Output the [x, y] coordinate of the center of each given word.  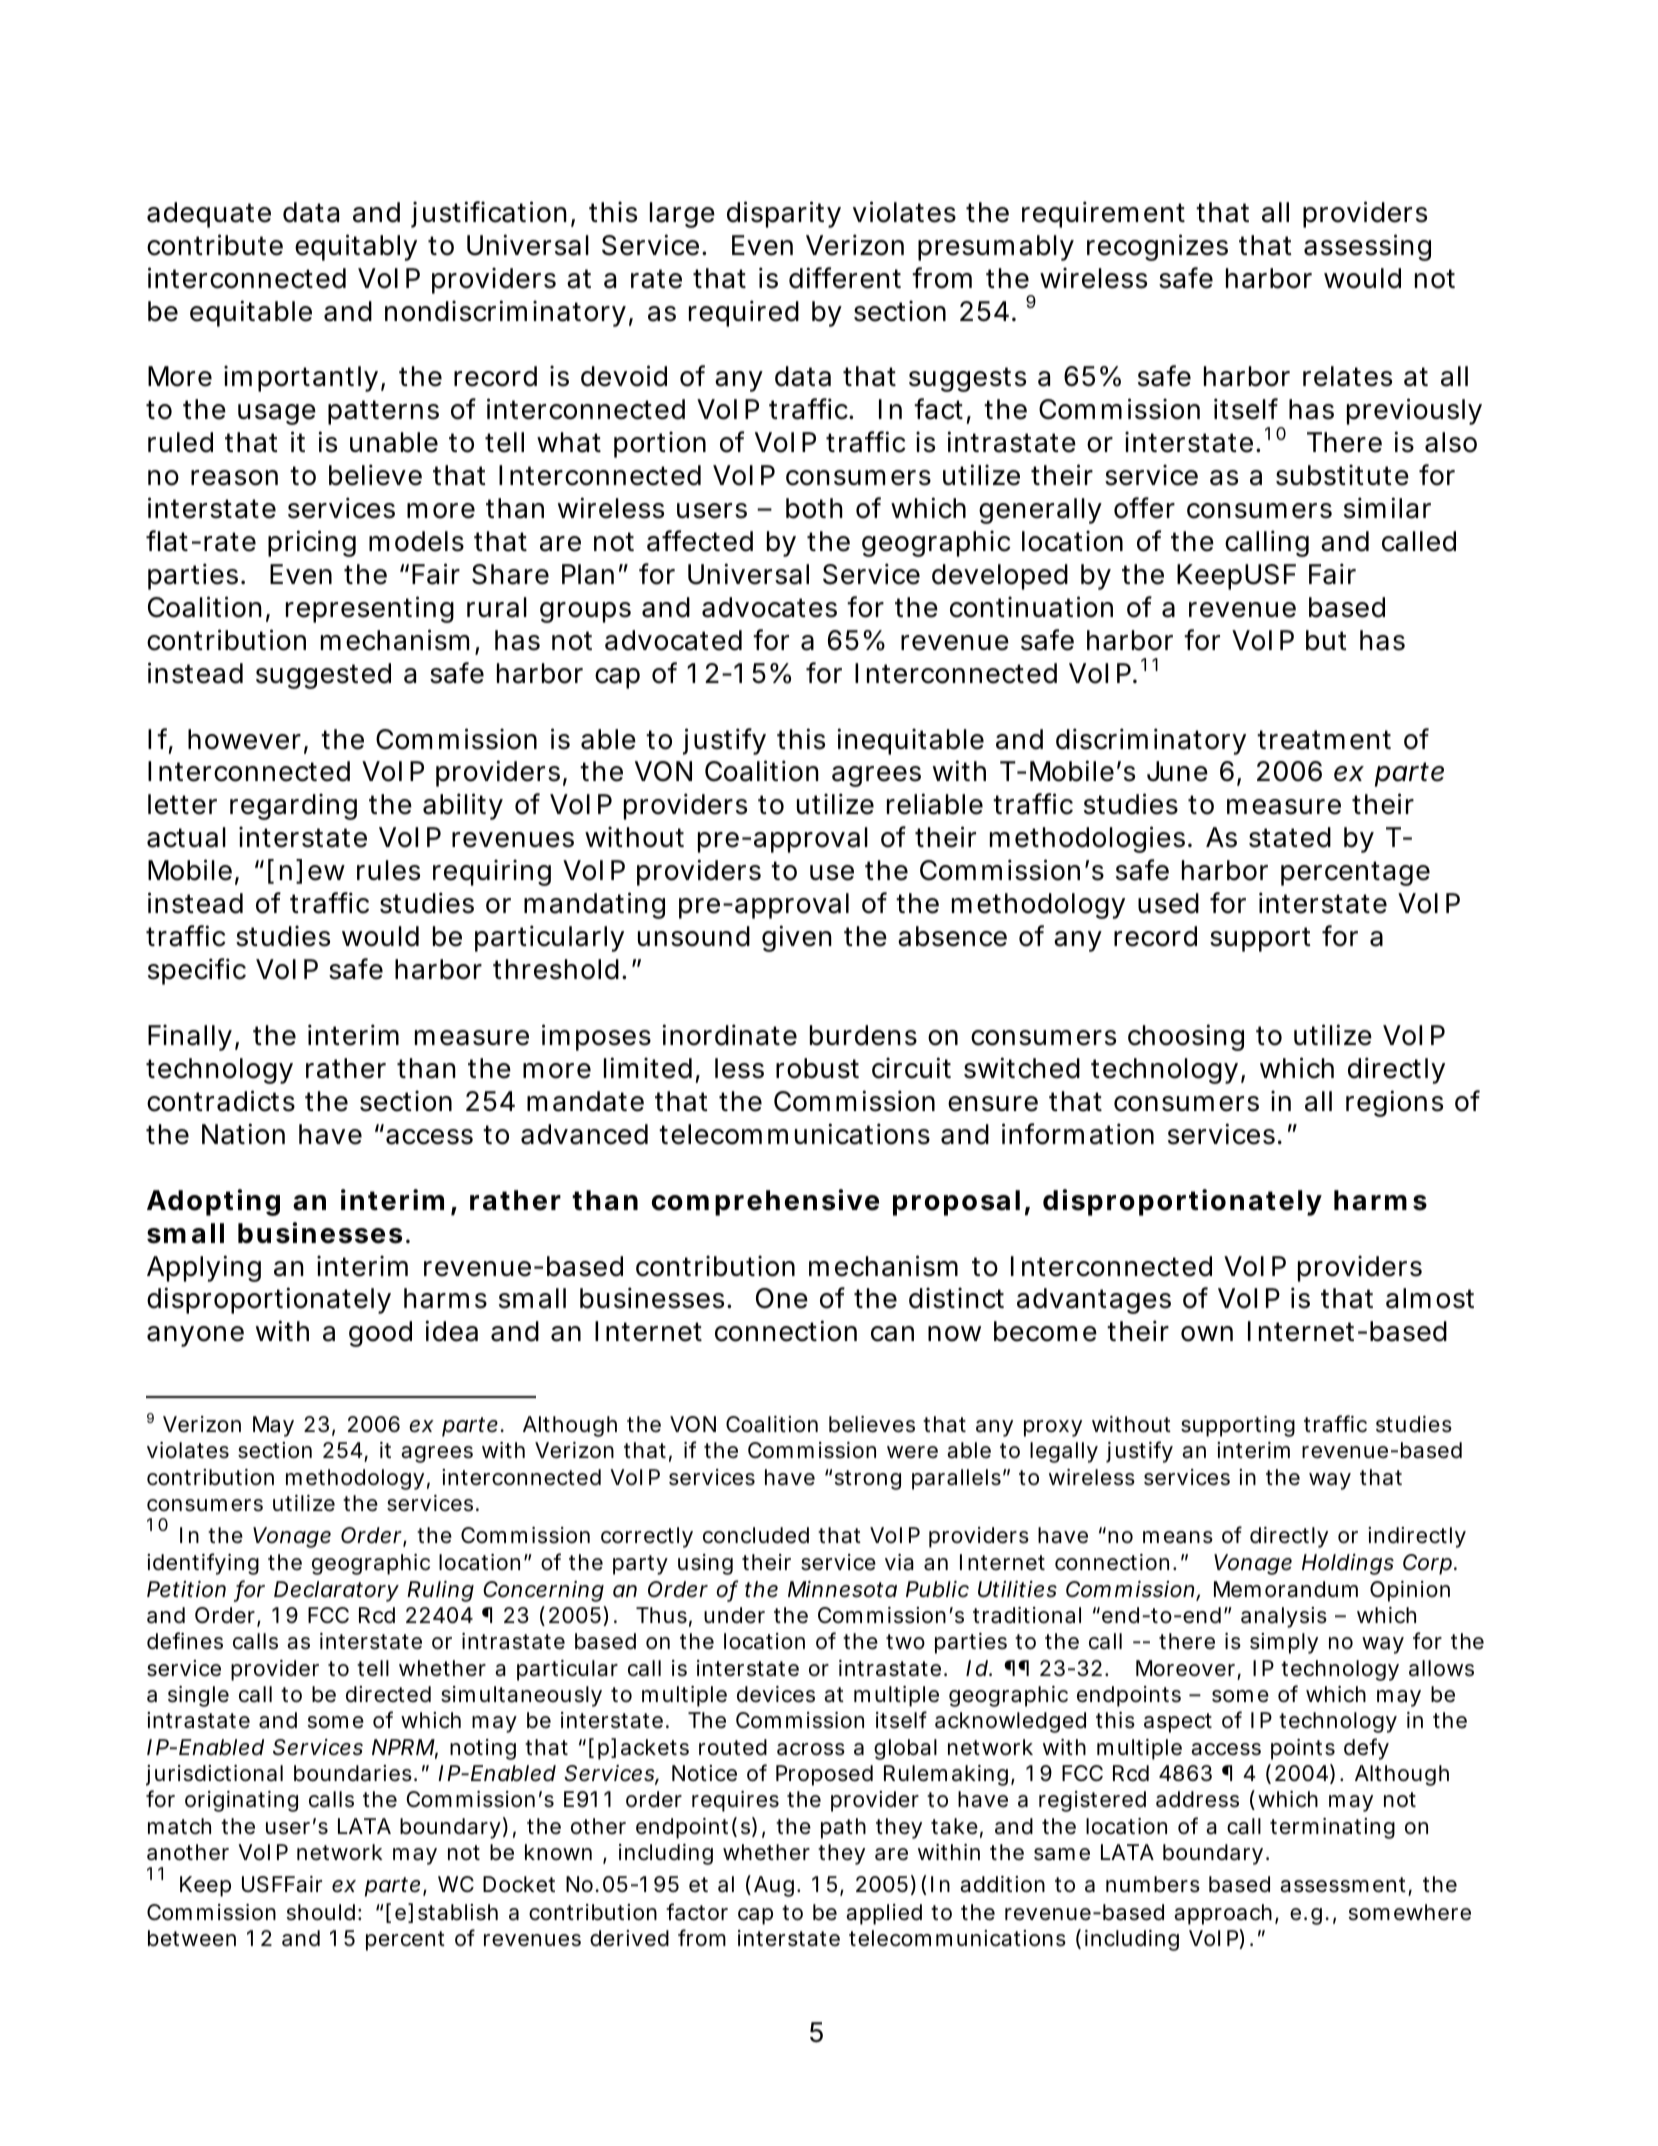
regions [1394, 1103]
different [845, 278]
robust [817, 1068]
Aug [776, 1886]
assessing [1367, 247]
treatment [1324, 740]
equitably [356, 247]
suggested [323, 676]
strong [868, 1480]
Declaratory [336, 1591]
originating [241, 1801]
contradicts [221, 1101]
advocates [769, 607]
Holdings [1348, 1564]
